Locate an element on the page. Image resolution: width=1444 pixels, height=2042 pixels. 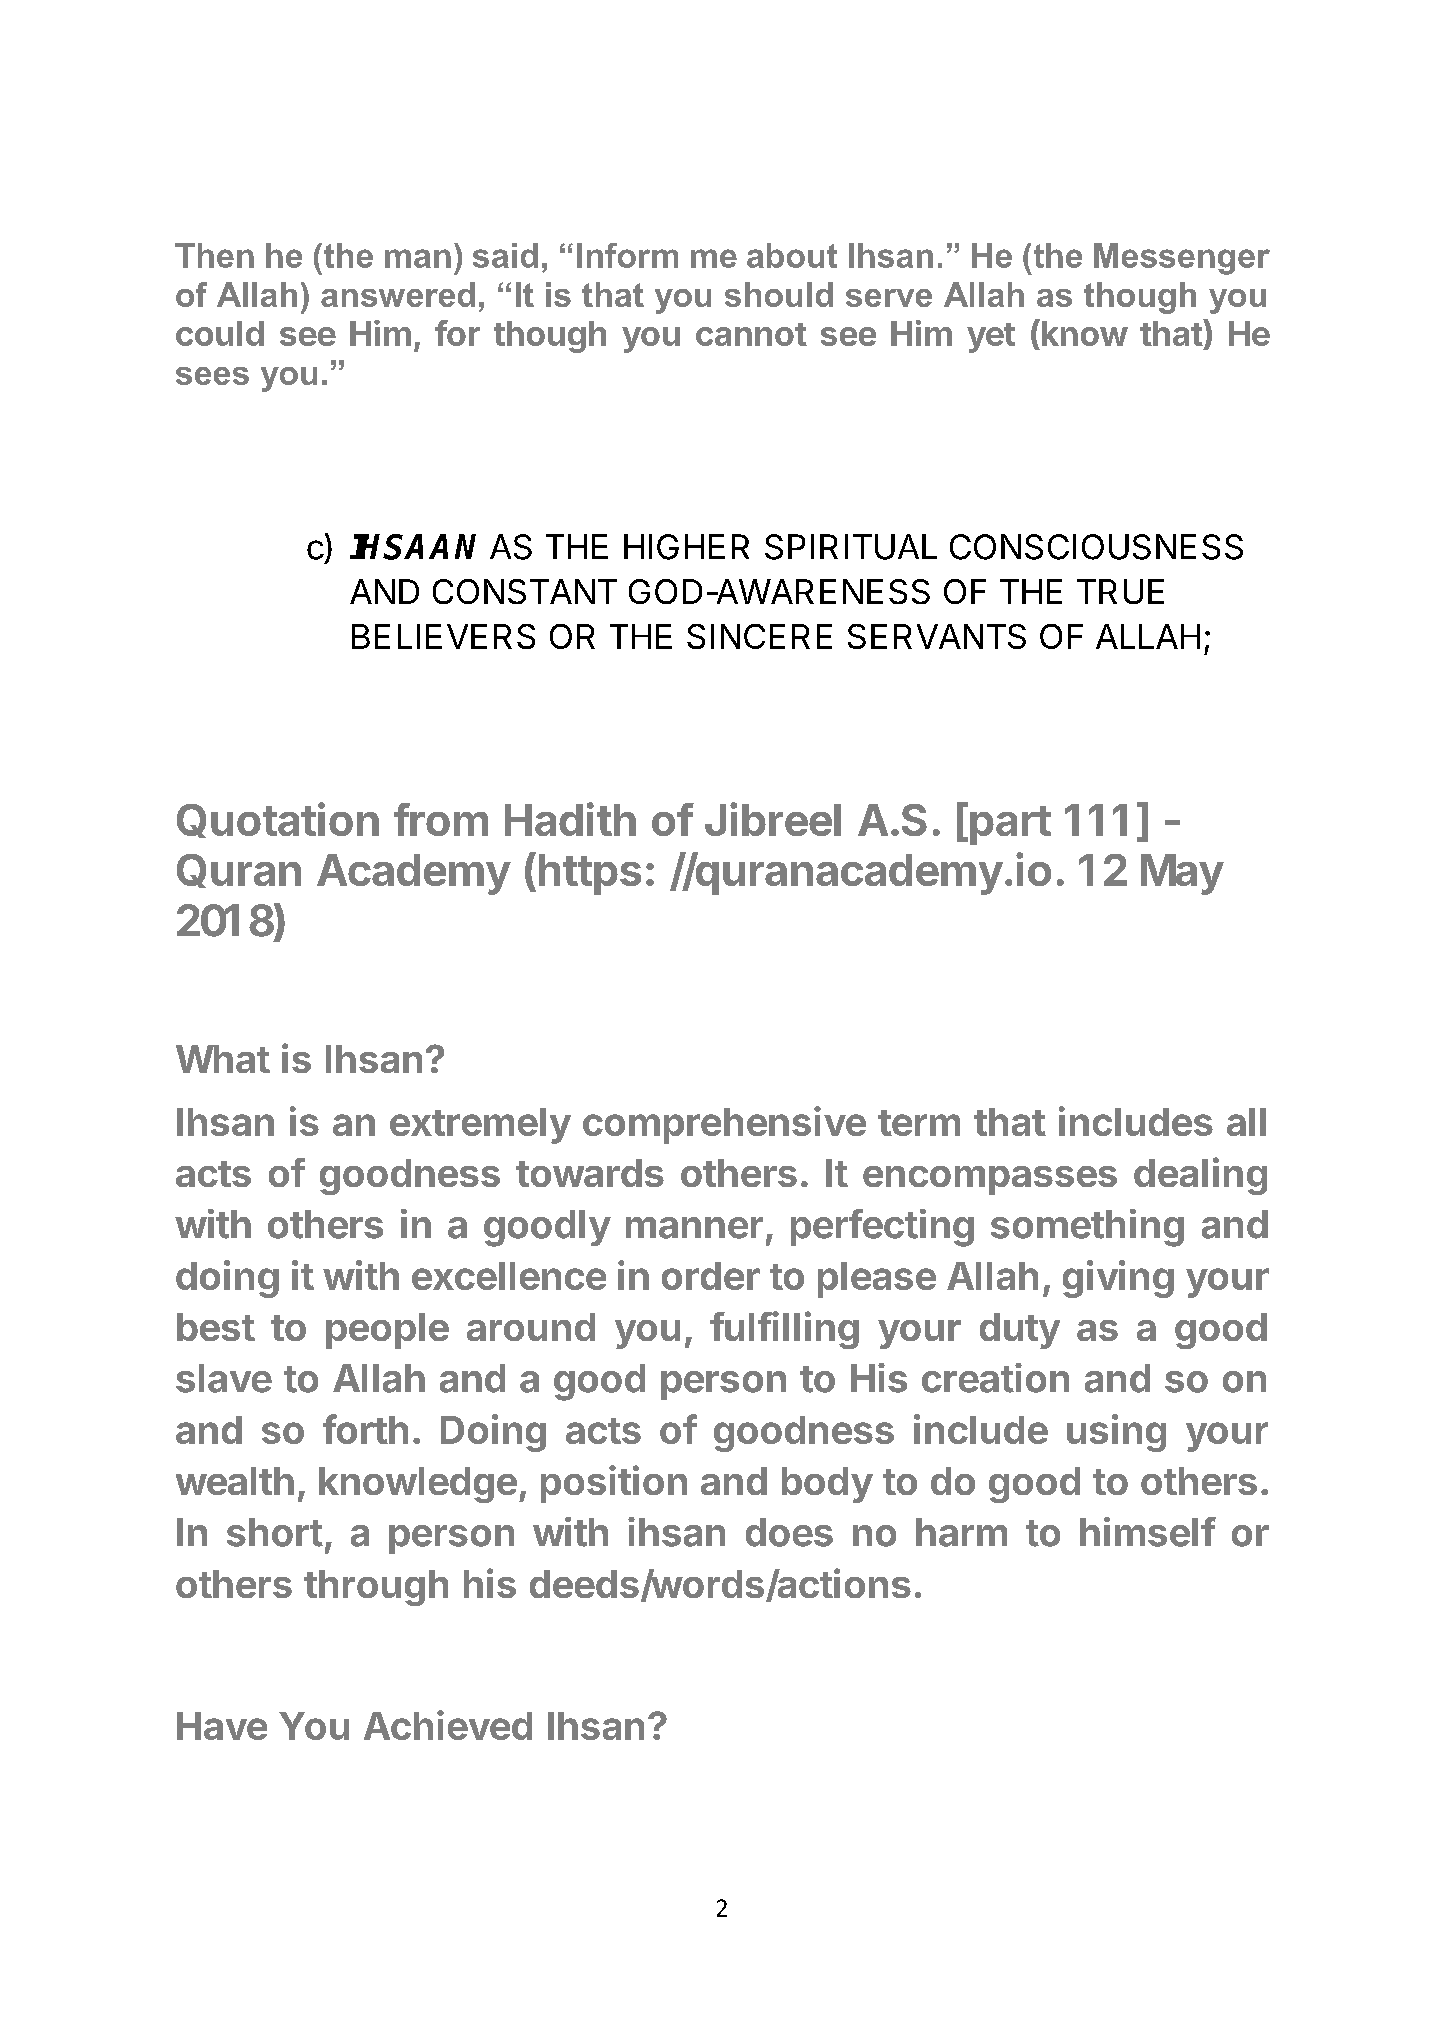
BELIEVERS is located at coordinates (443, 636).
